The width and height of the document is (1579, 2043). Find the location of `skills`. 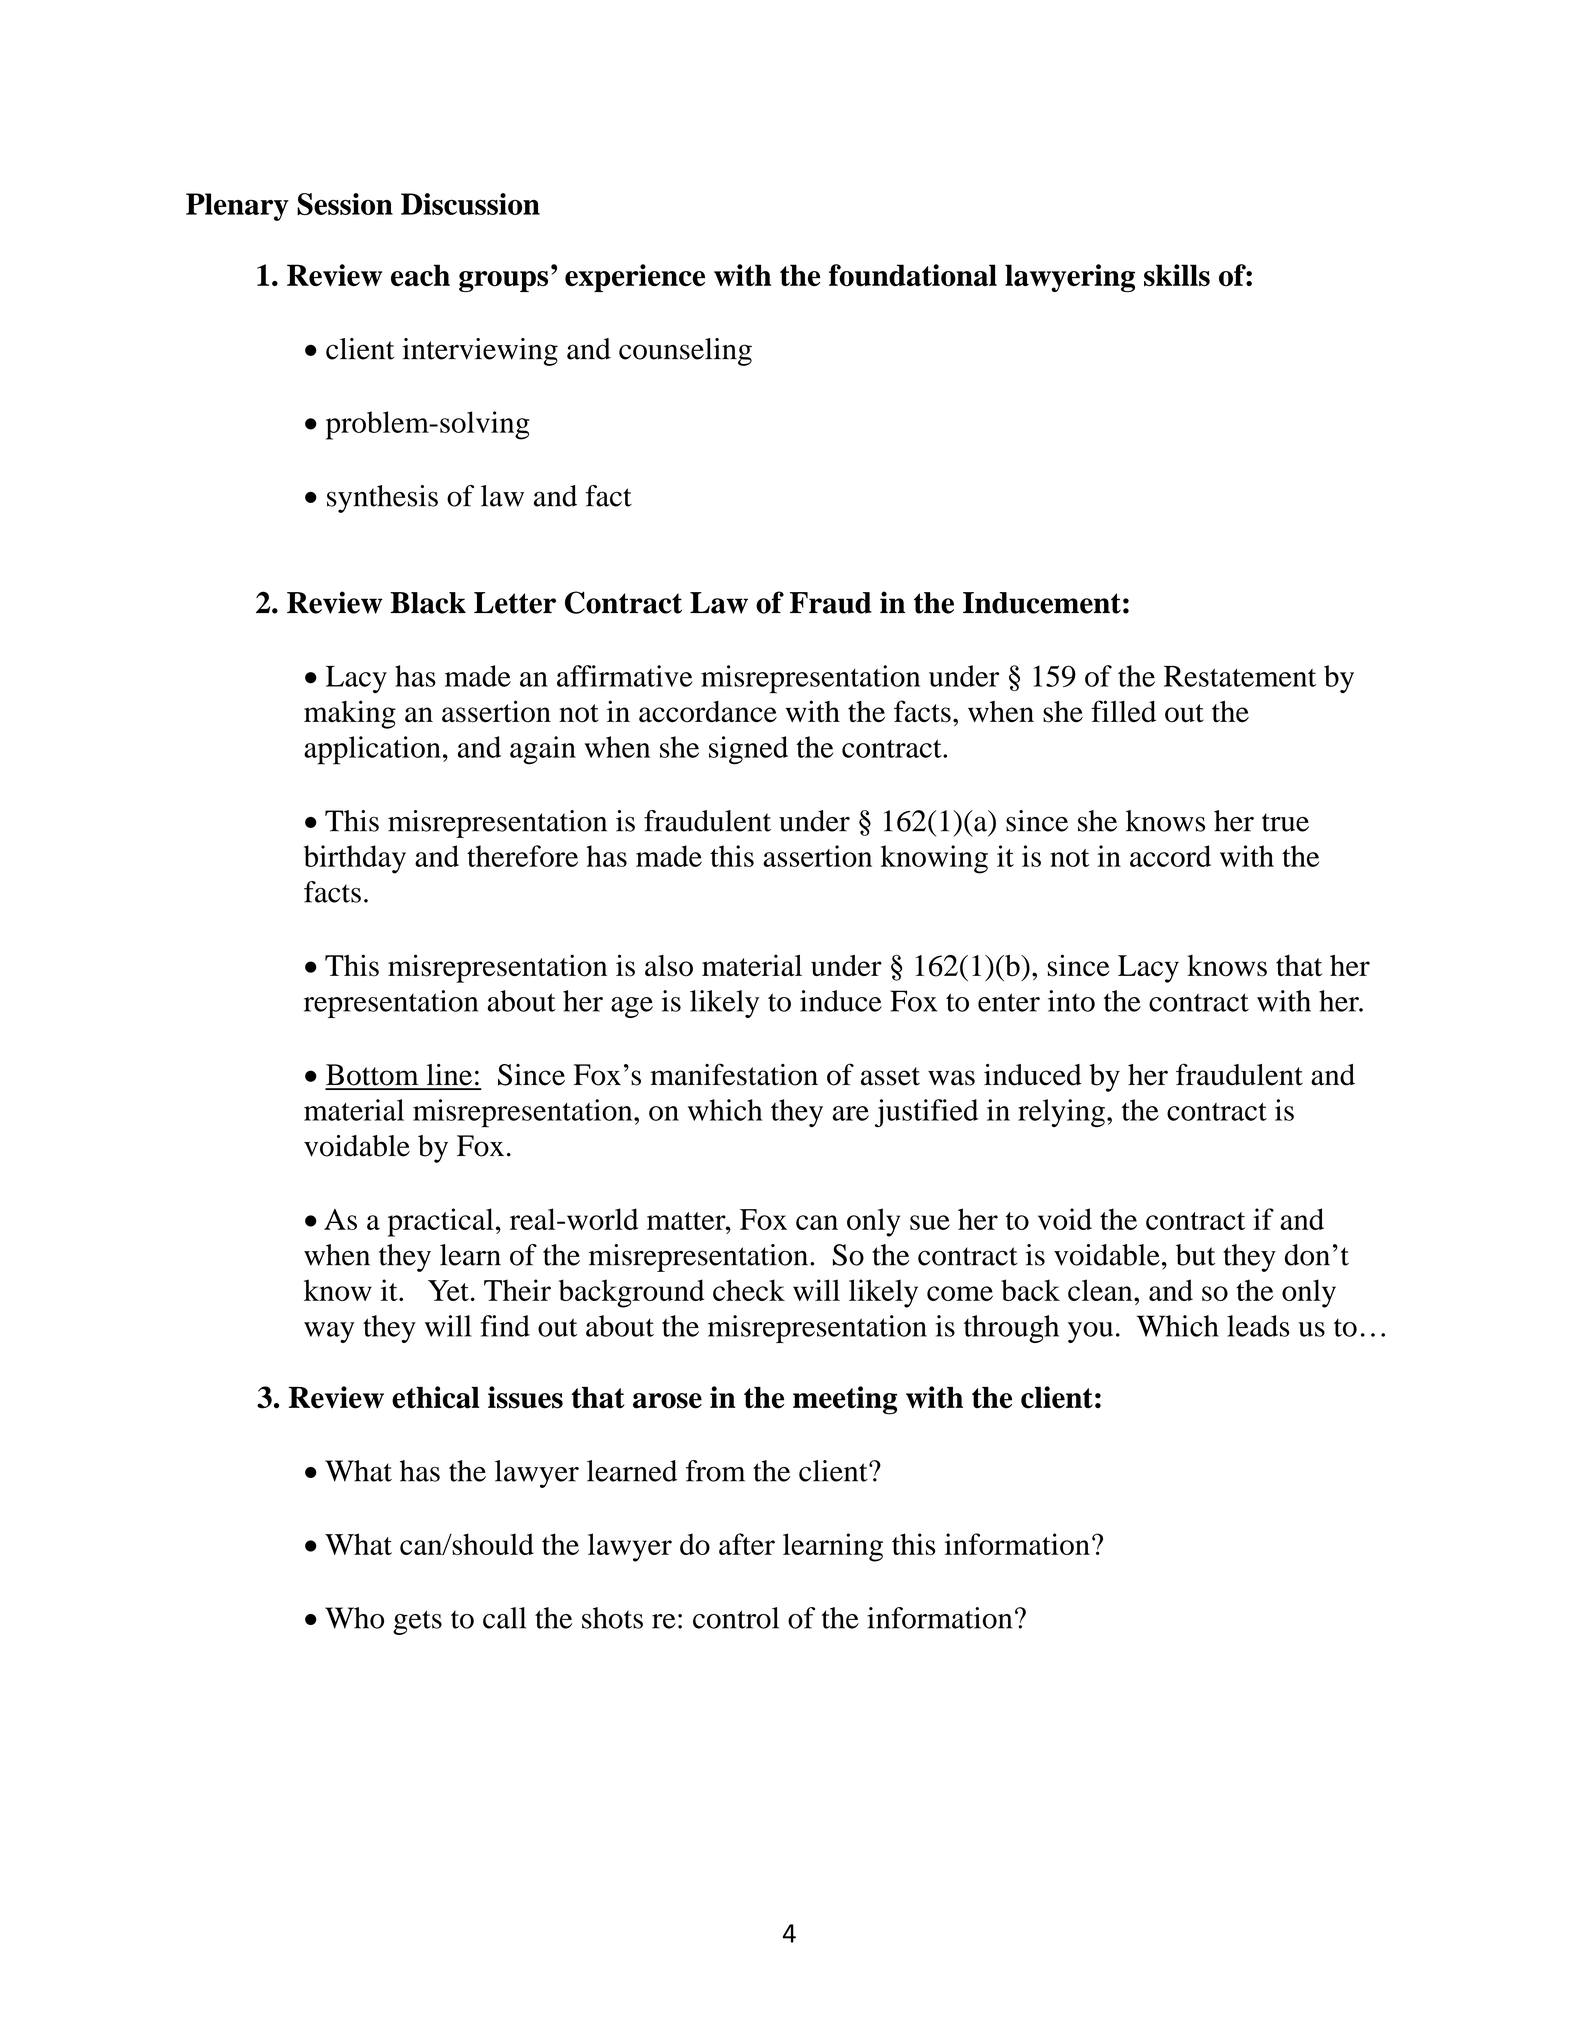

skills is located at coordinates (1177, 275).
